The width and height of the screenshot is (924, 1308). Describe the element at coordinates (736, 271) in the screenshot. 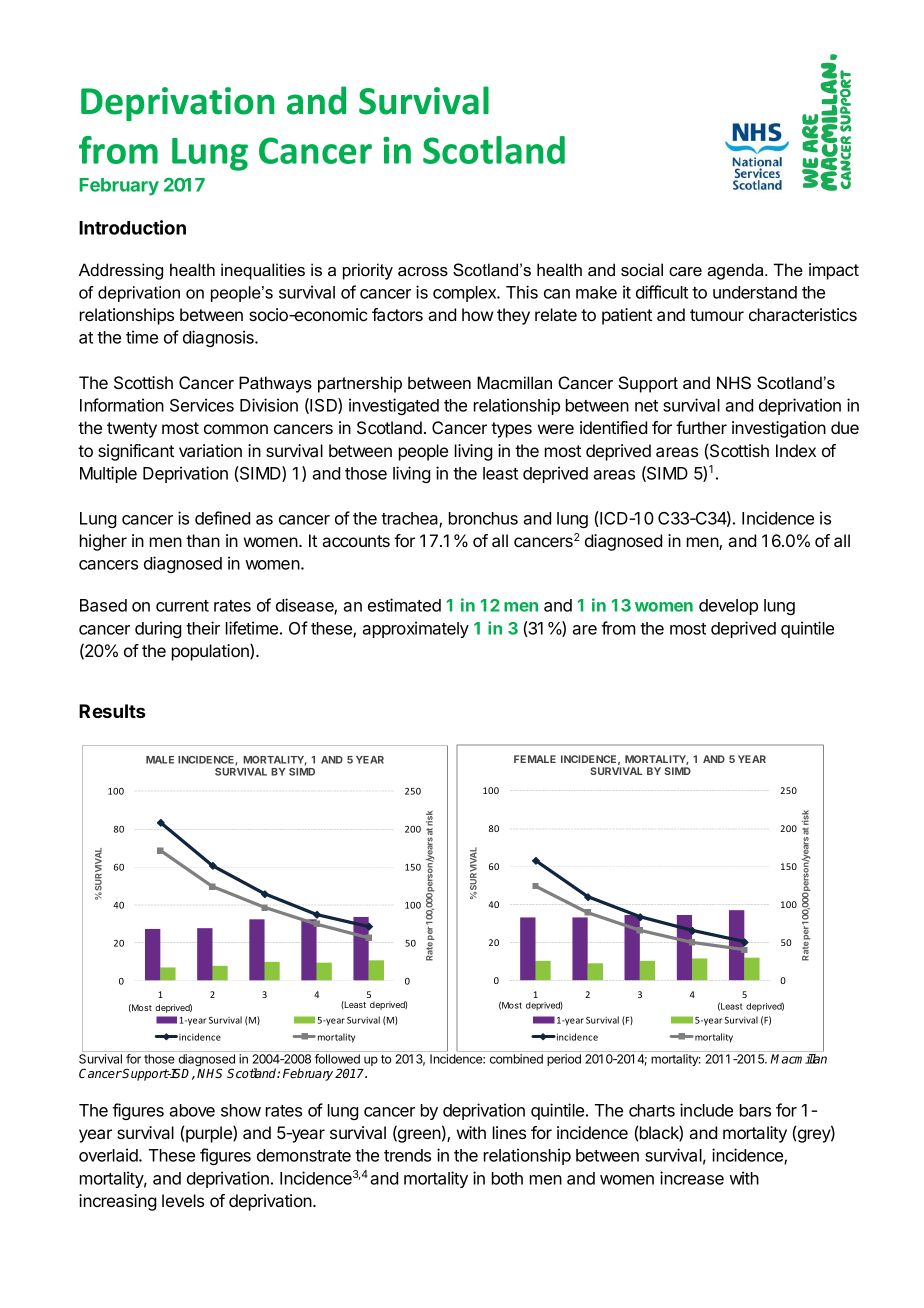

I see `agenda` at that location.
